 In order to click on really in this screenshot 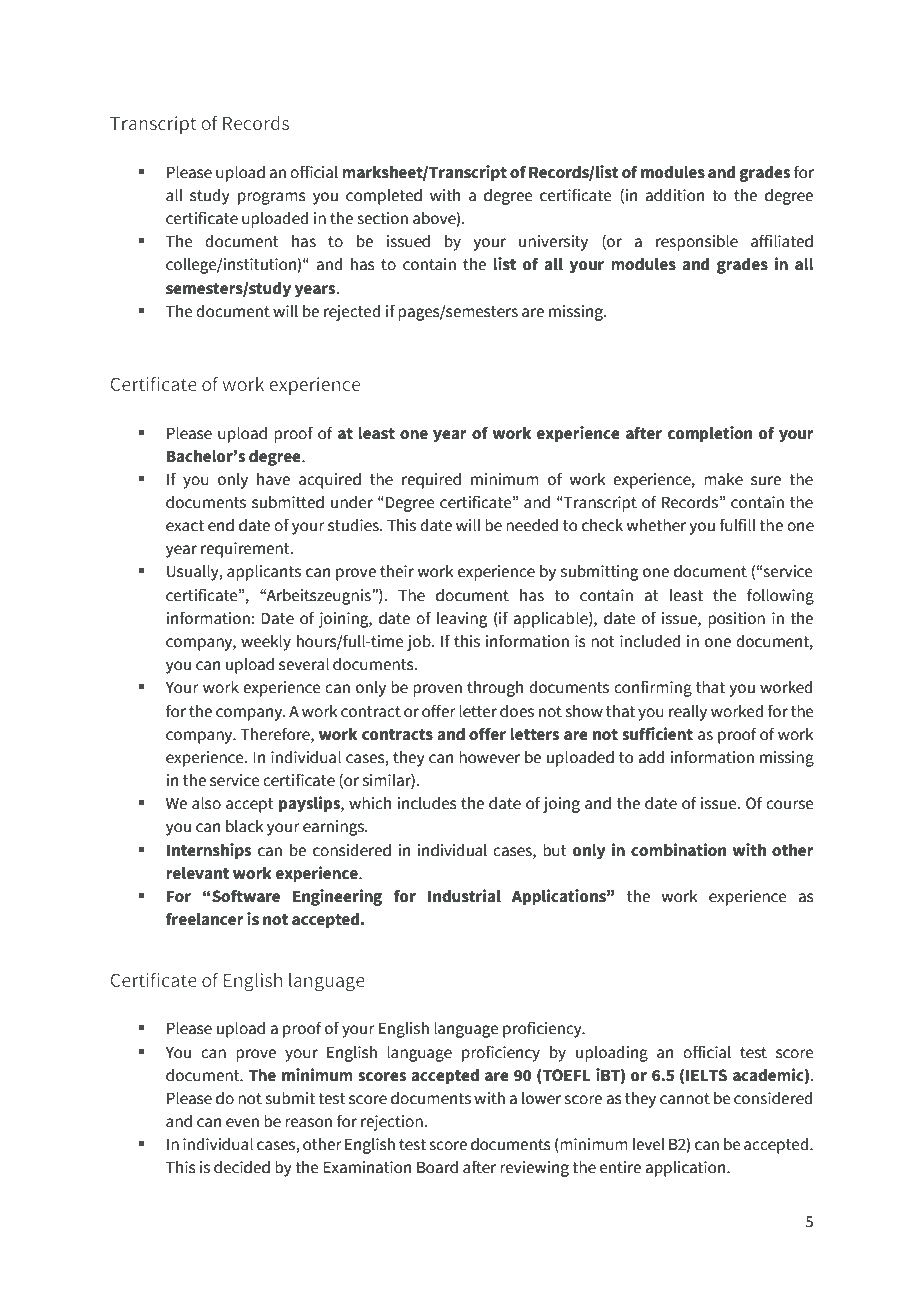, I will do `click(688, 712)`.
